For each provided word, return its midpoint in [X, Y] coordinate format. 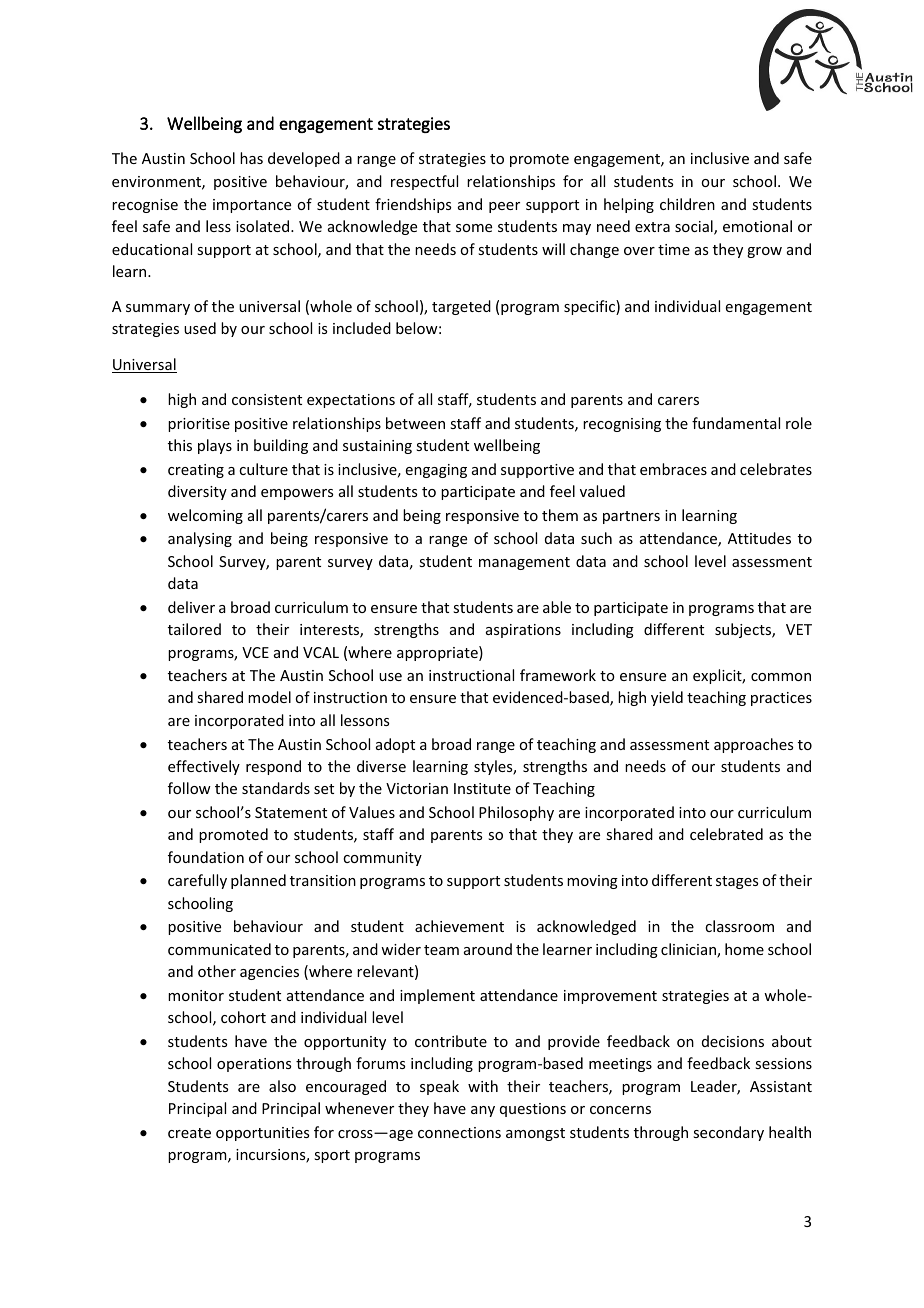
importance [252, 206]
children [687, 204]
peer [504, 207]
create [189, 1133]
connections [459, 1132]
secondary [728, 1133]
